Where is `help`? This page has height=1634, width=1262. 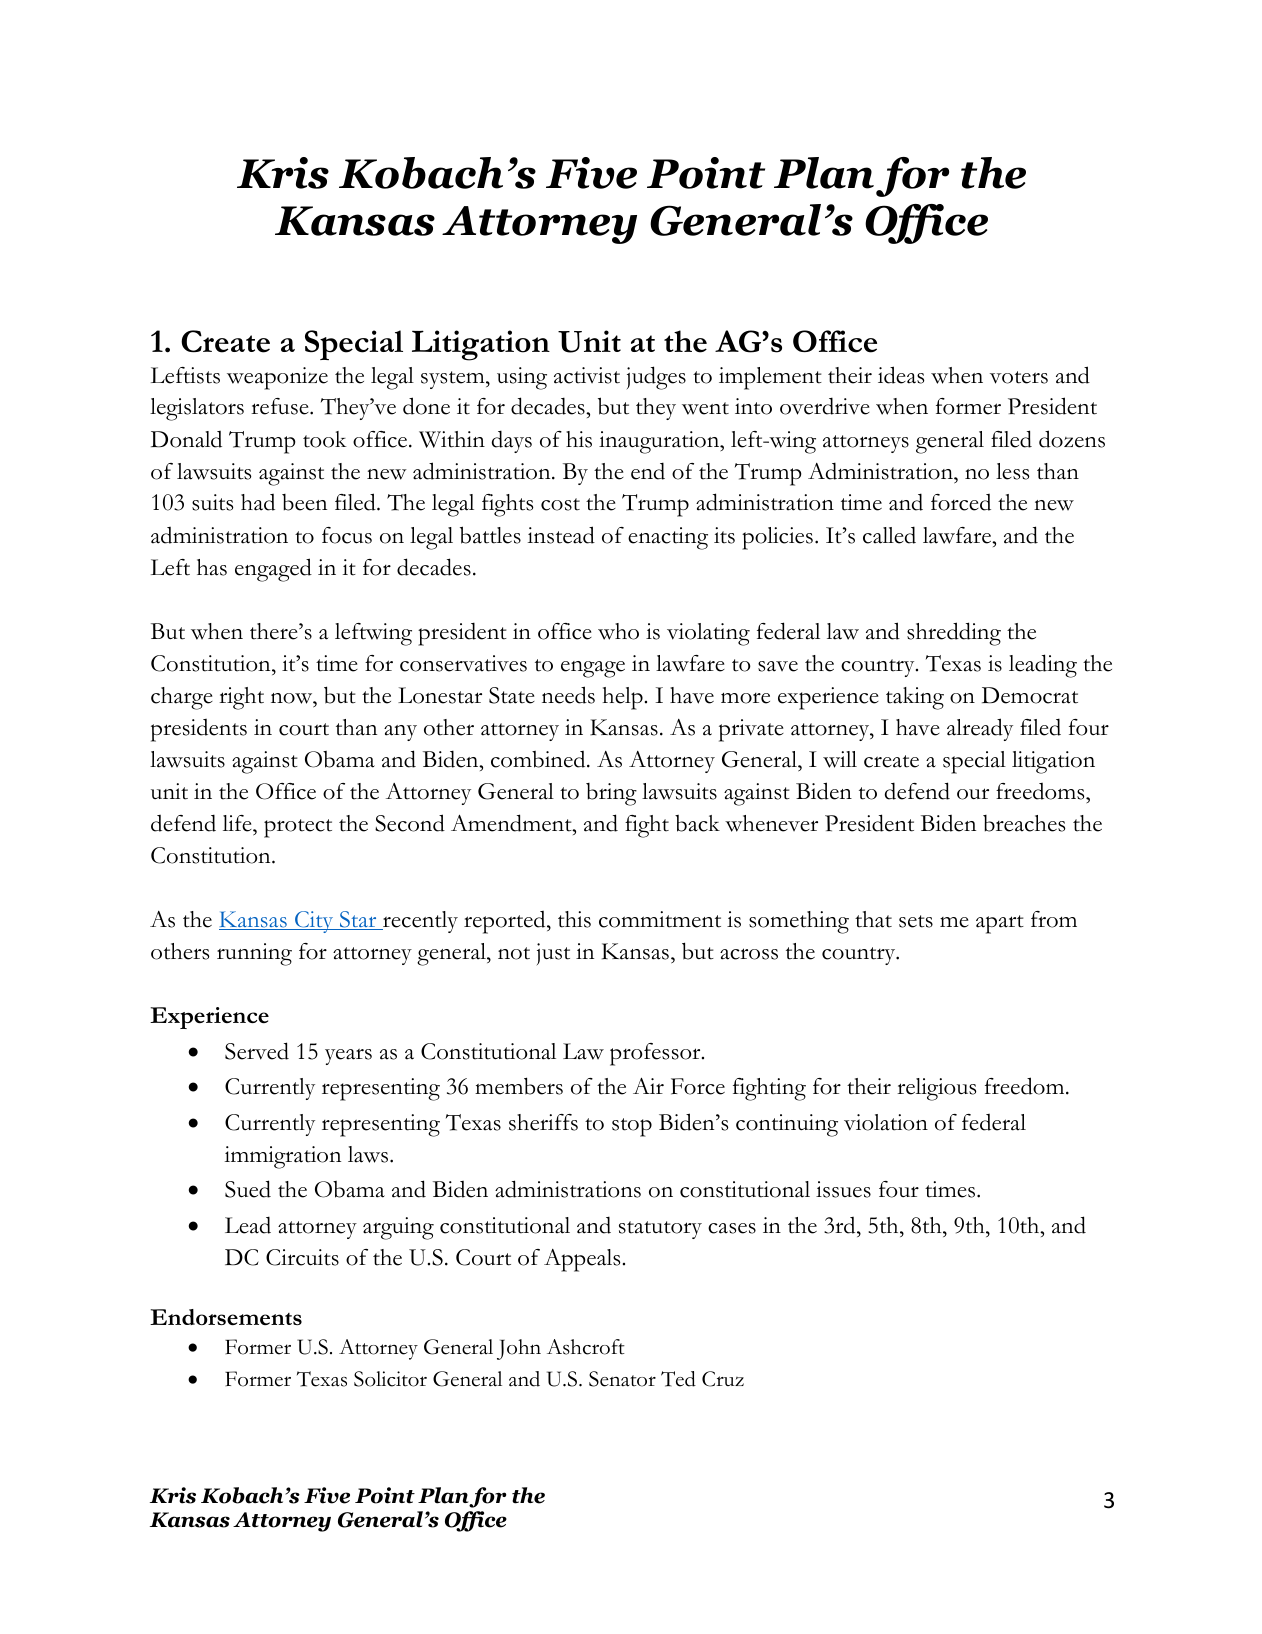 help is located at coordinates (622, 698).
